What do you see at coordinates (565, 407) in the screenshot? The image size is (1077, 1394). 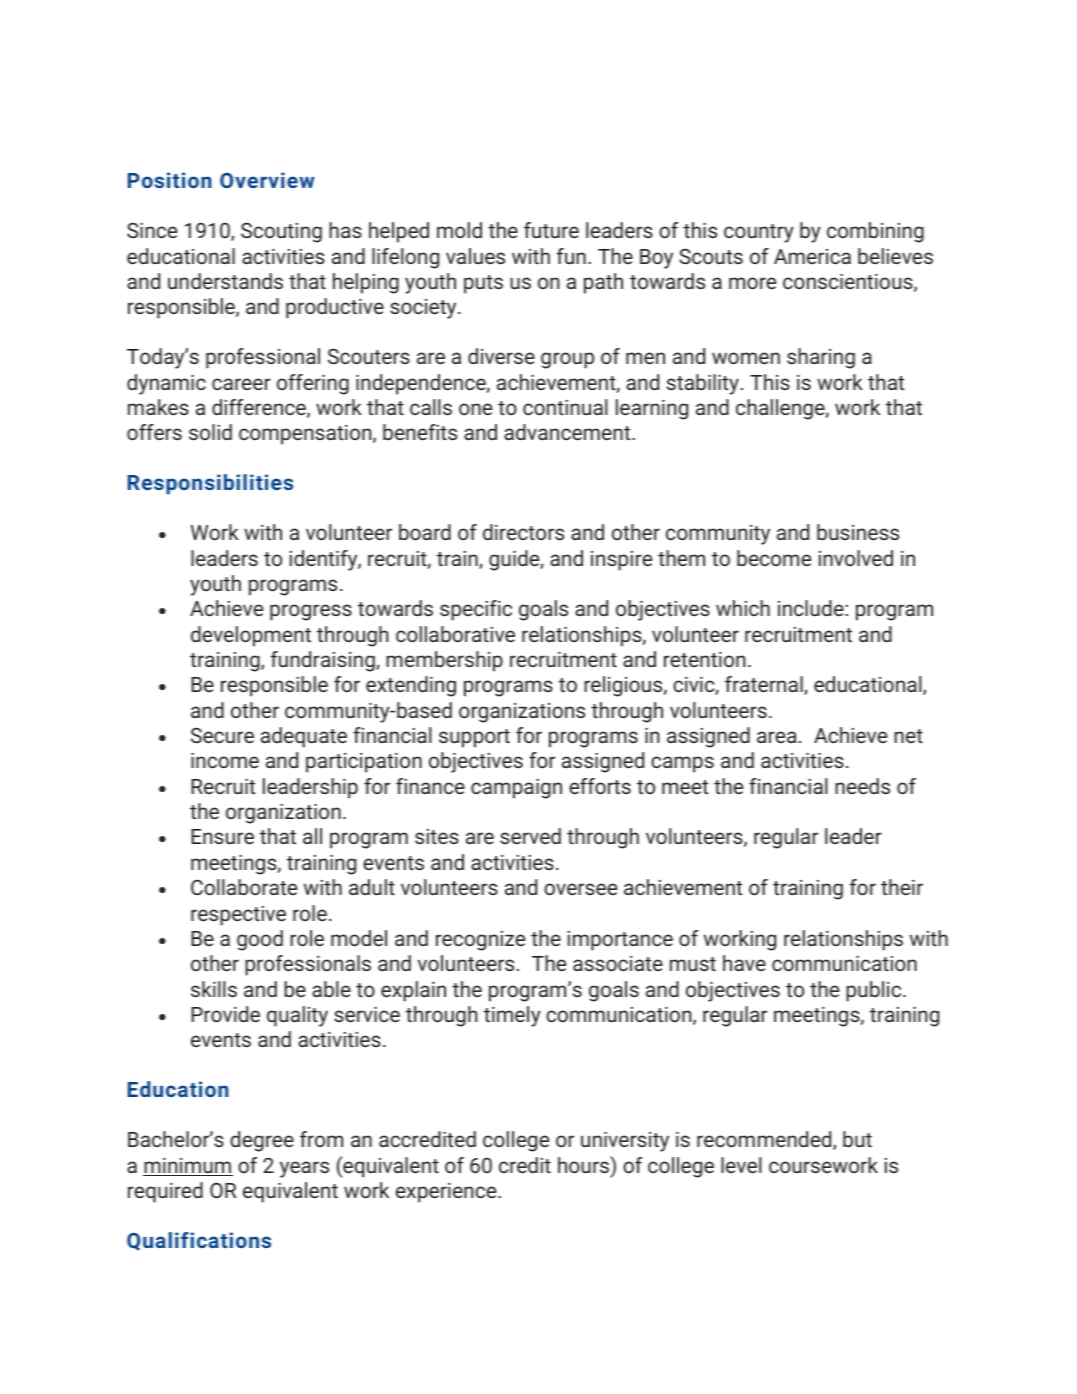 I see `continual` at bounding box center [565, 407].
